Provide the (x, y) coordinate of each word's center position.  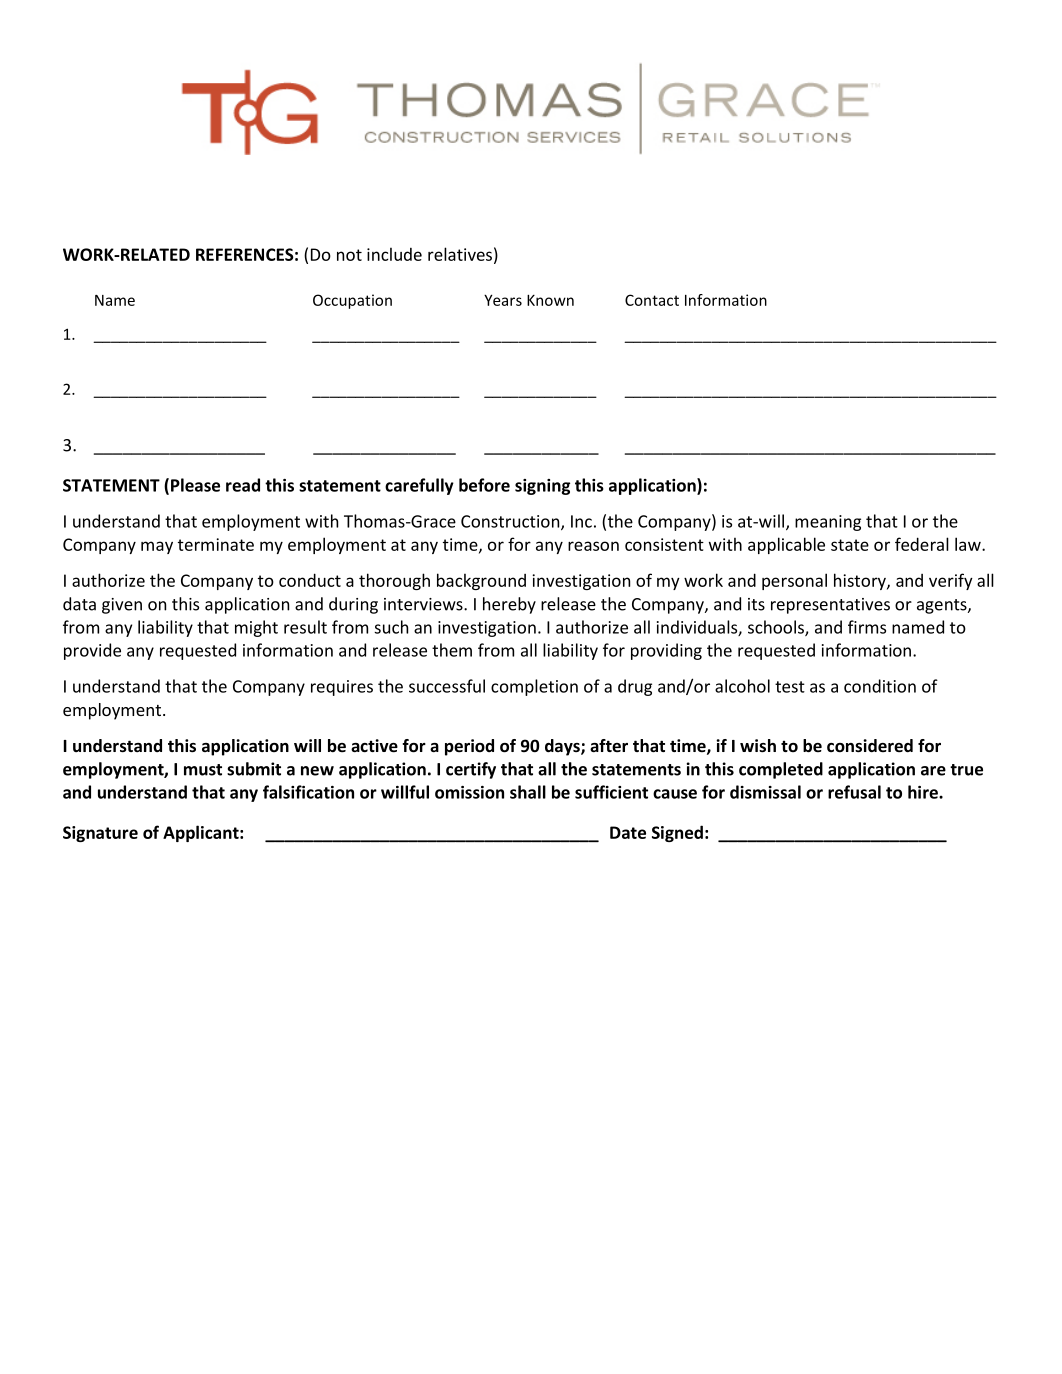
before (484, 485)
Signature (100, 834)
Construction (511, 522)
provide (92, 651)
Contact (652, 300)
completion (534, 687)
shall (528, 792)
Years (503, 300)
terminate (216, 544)
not (349, 255)
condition (880, 686)
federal (922, 544)
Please (195, 485)
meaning (828, 523)
